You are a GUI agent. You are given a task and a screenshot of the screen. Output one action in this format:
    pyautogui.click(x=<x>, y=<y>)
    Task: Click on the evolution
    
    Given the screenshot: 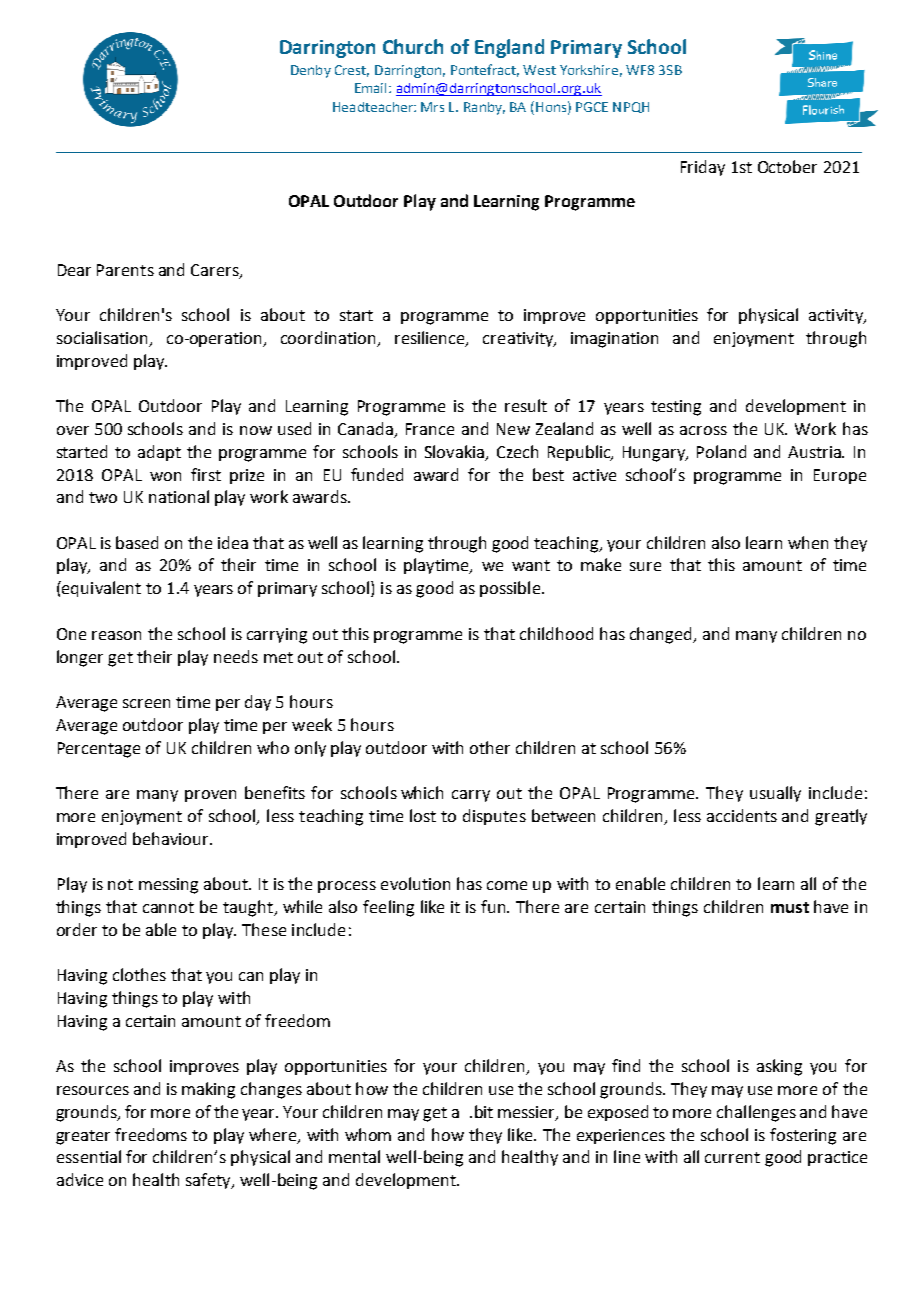 What is the action you would take?
    pyautogui.click(x=415, y=883)
